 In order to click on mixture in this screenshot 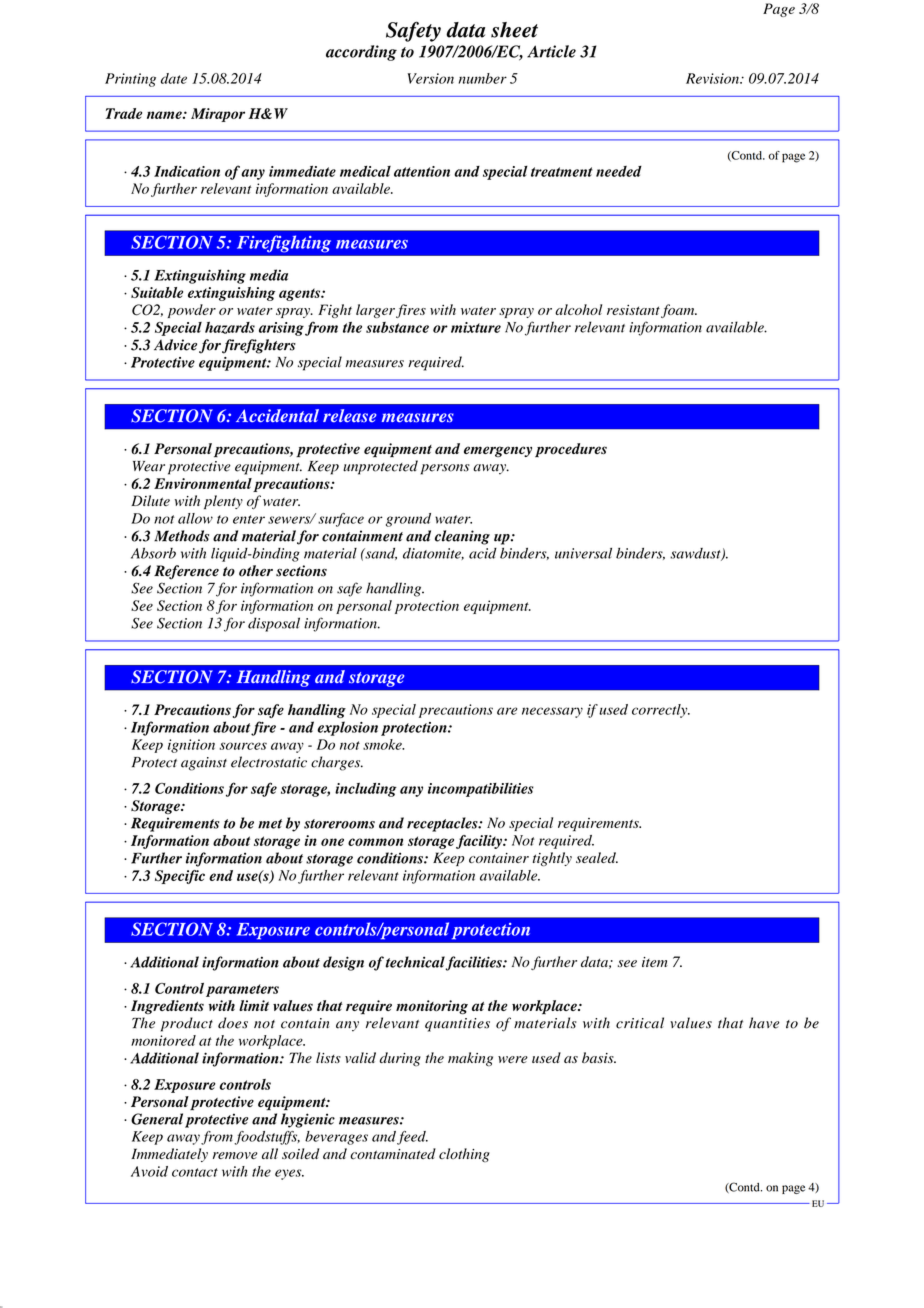, I will do `click(476, 327)`.
